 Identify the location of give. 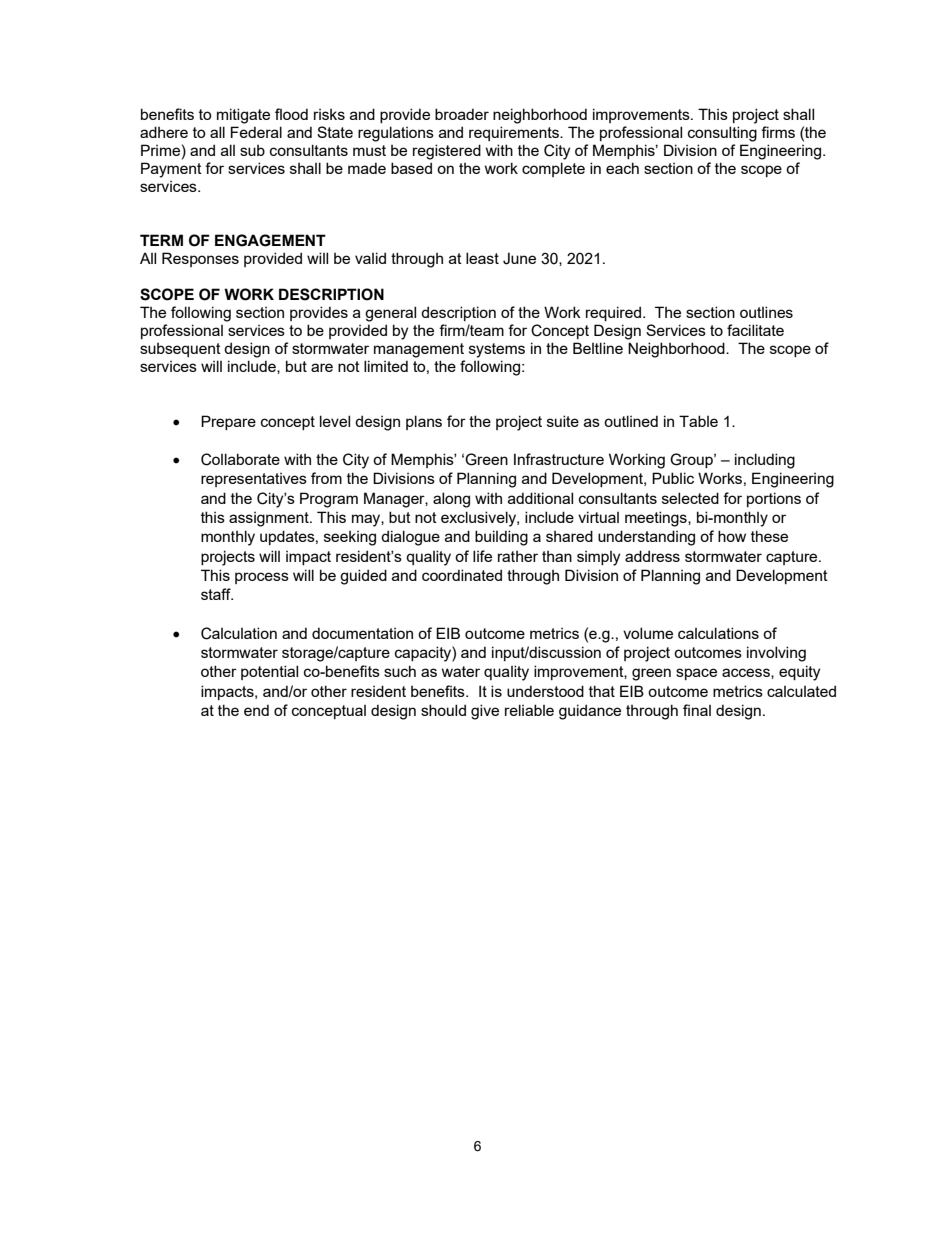
(485, 712).
